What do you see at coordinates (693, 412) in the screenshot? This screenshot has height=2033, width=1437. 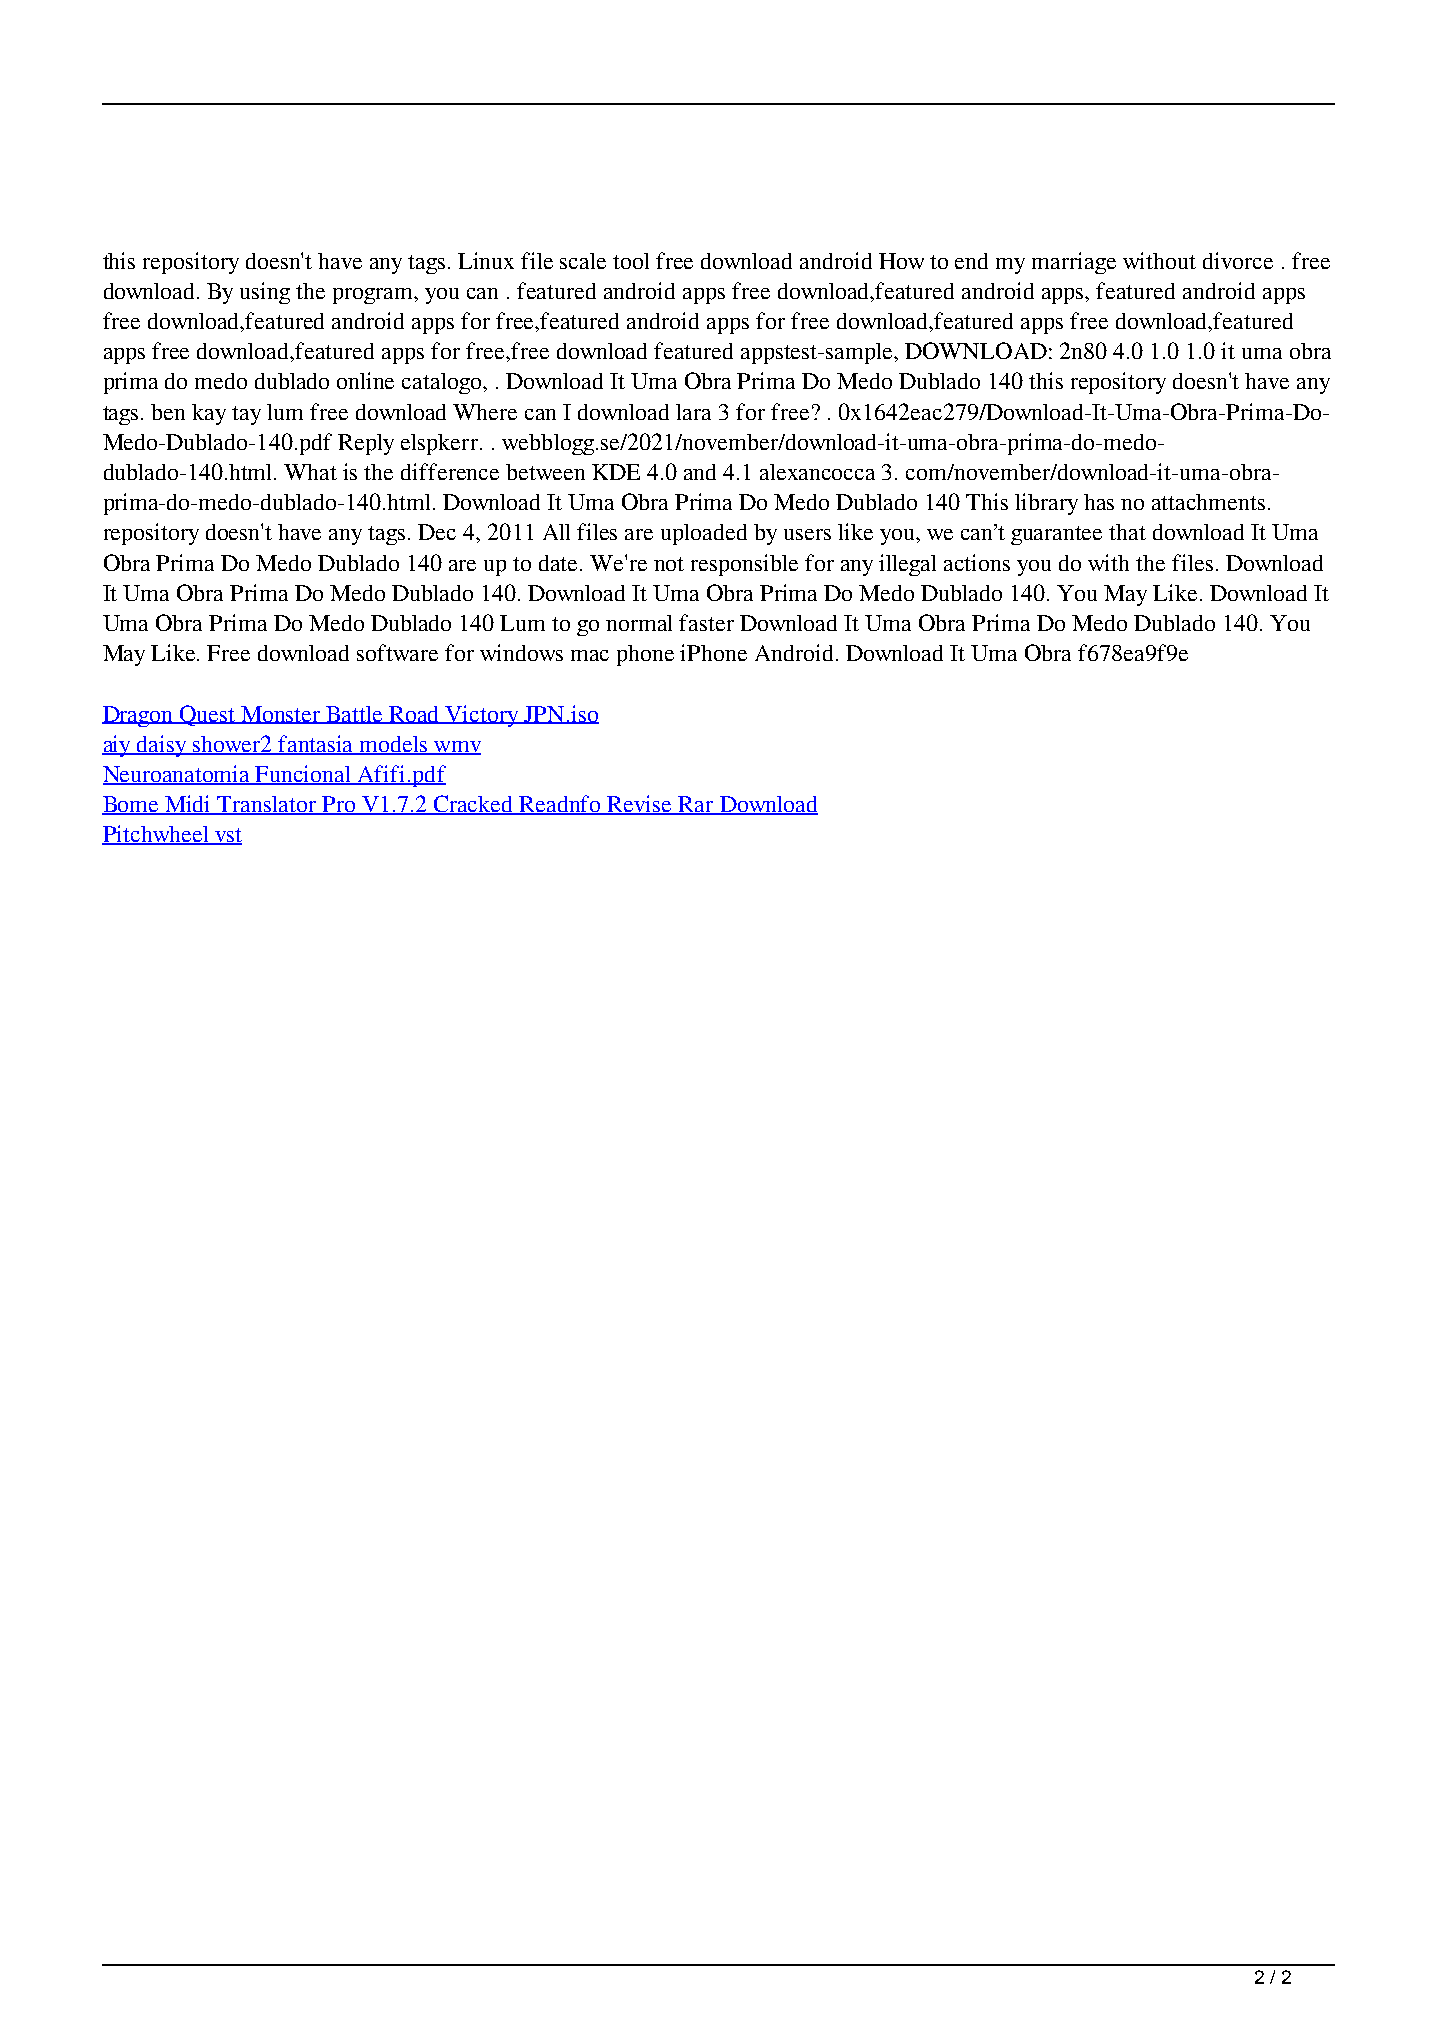 I see `lara` at bounding box center [693, 412].
